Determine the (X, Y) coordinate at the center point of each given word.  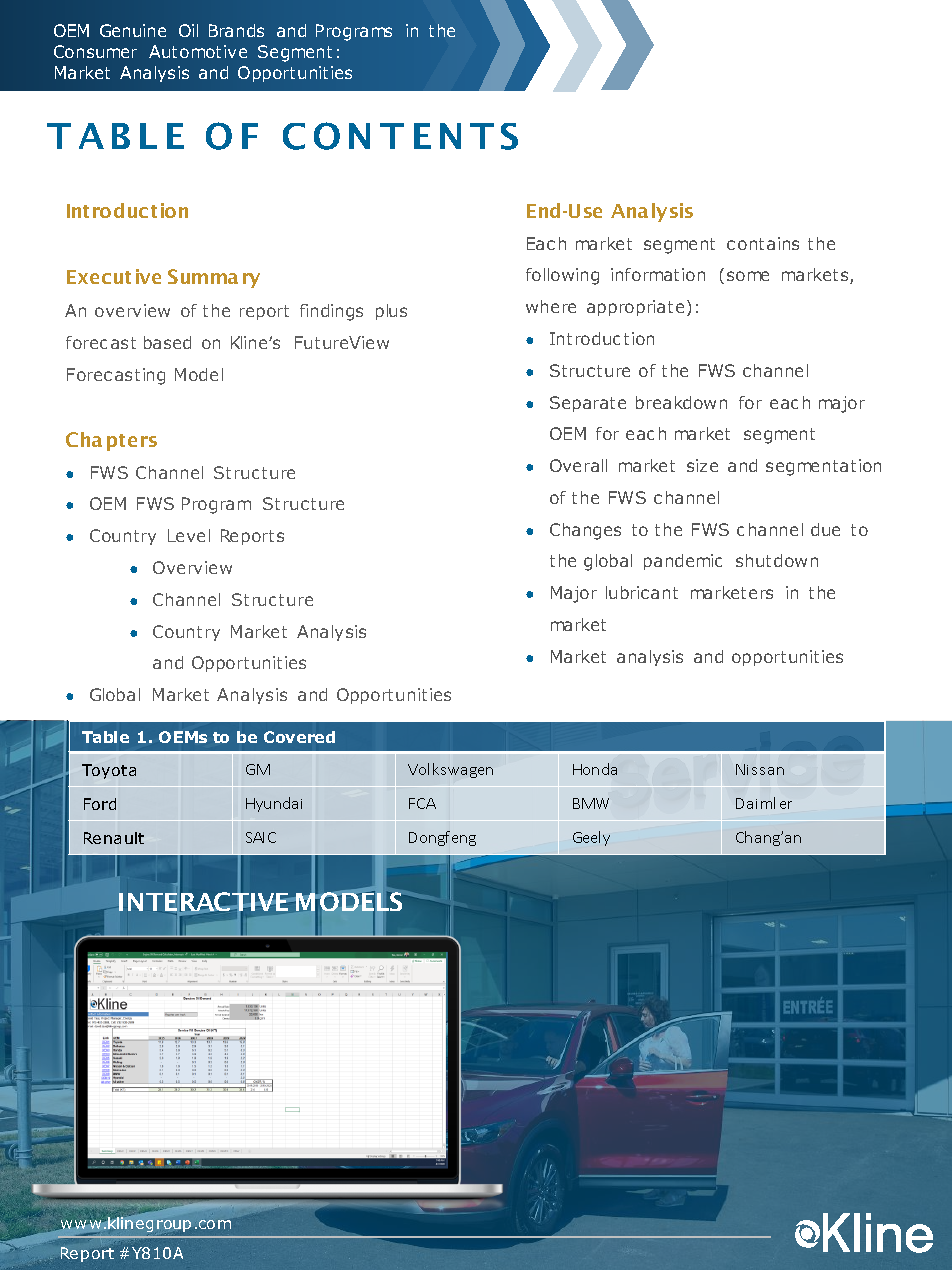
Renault (114, 838)
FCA (422, 803)
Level (189, 535)
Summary (214, 278)
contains (763, 243)
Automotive (198, 51)
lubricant (642, 592)
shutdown (777, 560)
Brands (236, 30)
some (748, 276)
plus (391, 312)
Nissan (760, 769)
